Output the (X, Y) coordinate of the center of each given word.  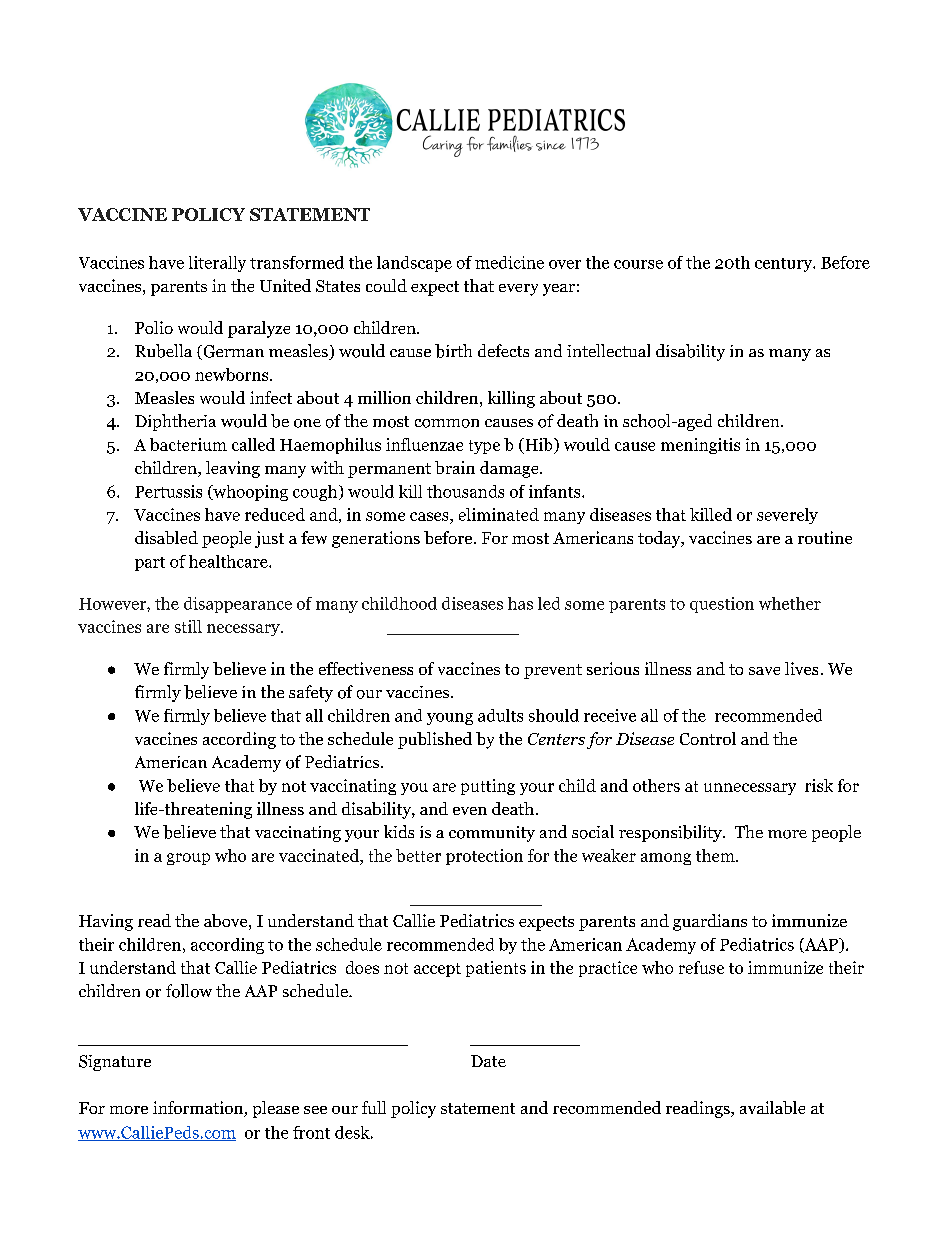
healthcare (229, 561)
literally (217, 264)
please (276, 1109)
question (722, 605)
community (492, 834)
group (188, 859)
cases (430, 516)
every (518, 290)
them (716, 855)
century (785, 265)
